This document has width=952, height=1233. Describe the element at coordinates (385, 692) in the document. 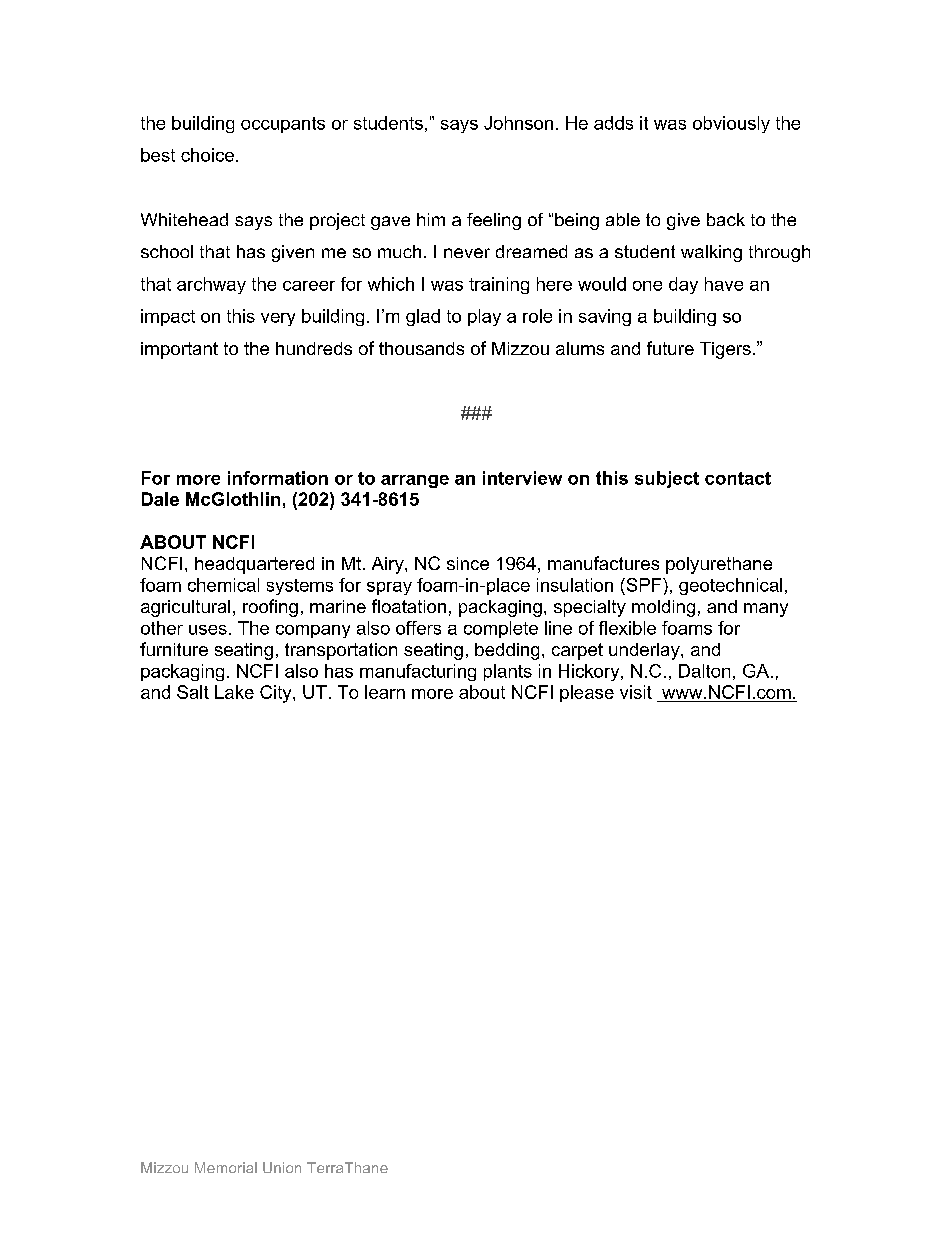

I see `learn` at that location.
